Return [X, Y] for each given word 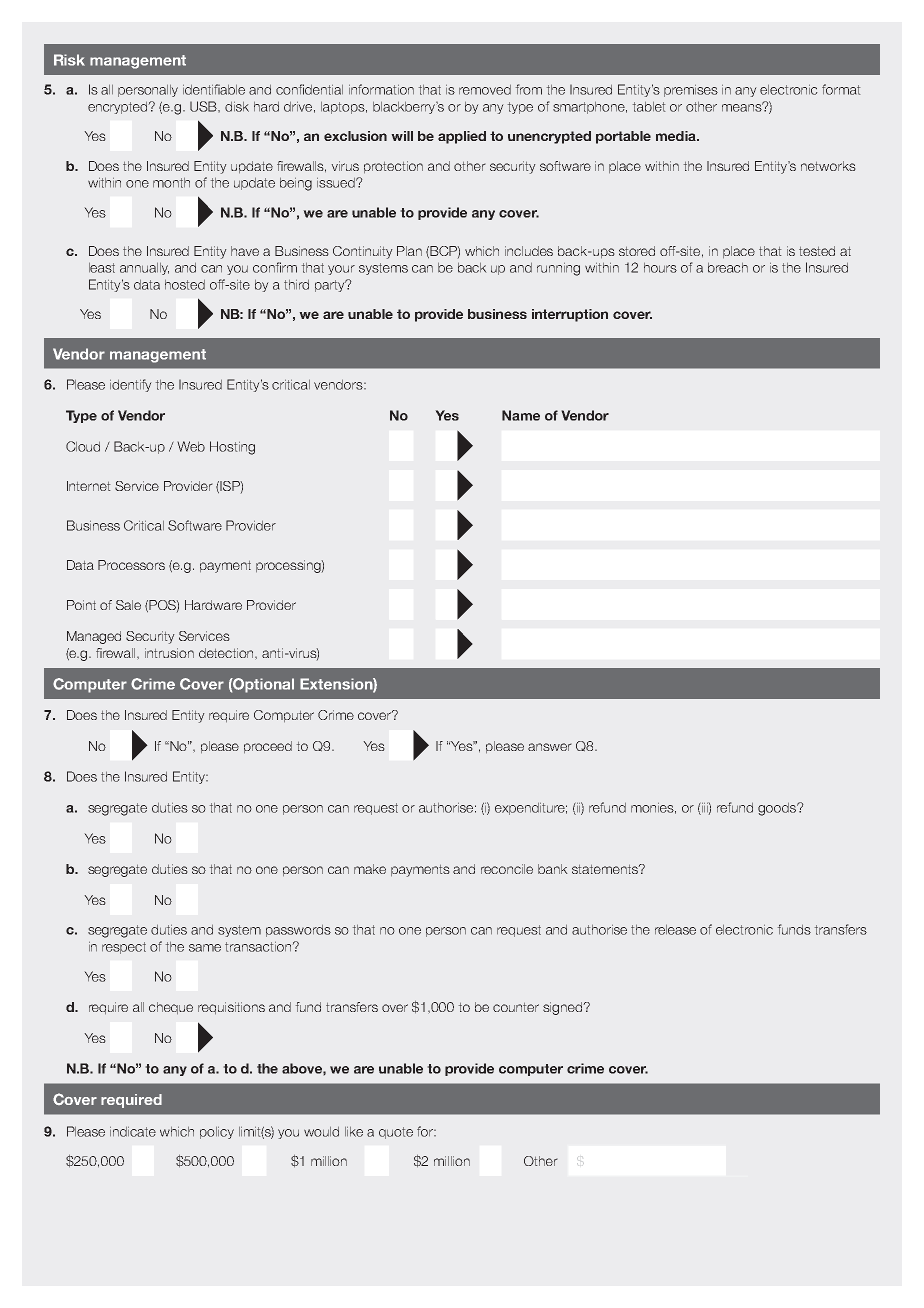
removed [485, 89]
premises [691, 90]
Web [191, 446]
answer [550, 747]
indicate [133, 1131]
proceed [268, 747]
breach [728, 267]
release [675, 929]
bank [553, 869]
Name [521, 415]
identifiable [214, 89]
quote [396, 1133]
